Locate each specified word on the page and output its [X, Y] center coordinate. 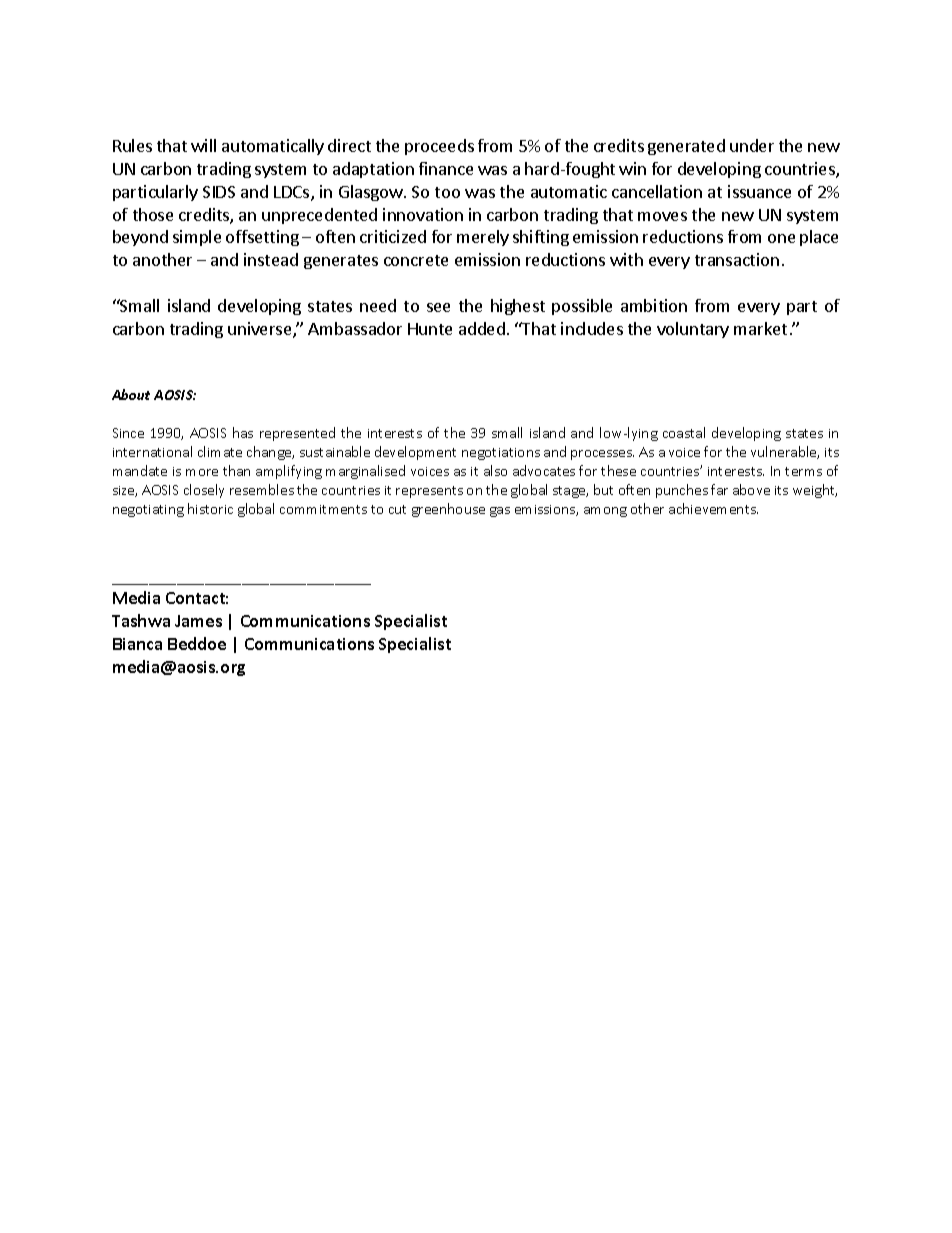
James [198, 621]
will [203, 145]
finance [446, 168]
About [131, 394]
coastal [684, 432]
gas [500, 512]
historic [210, 508]
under [752, 145]
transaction [737, 259]
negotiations [501, 454]
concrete [416, 260]
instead [271, 259]
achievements [713, 508]
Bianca [137, 644]
